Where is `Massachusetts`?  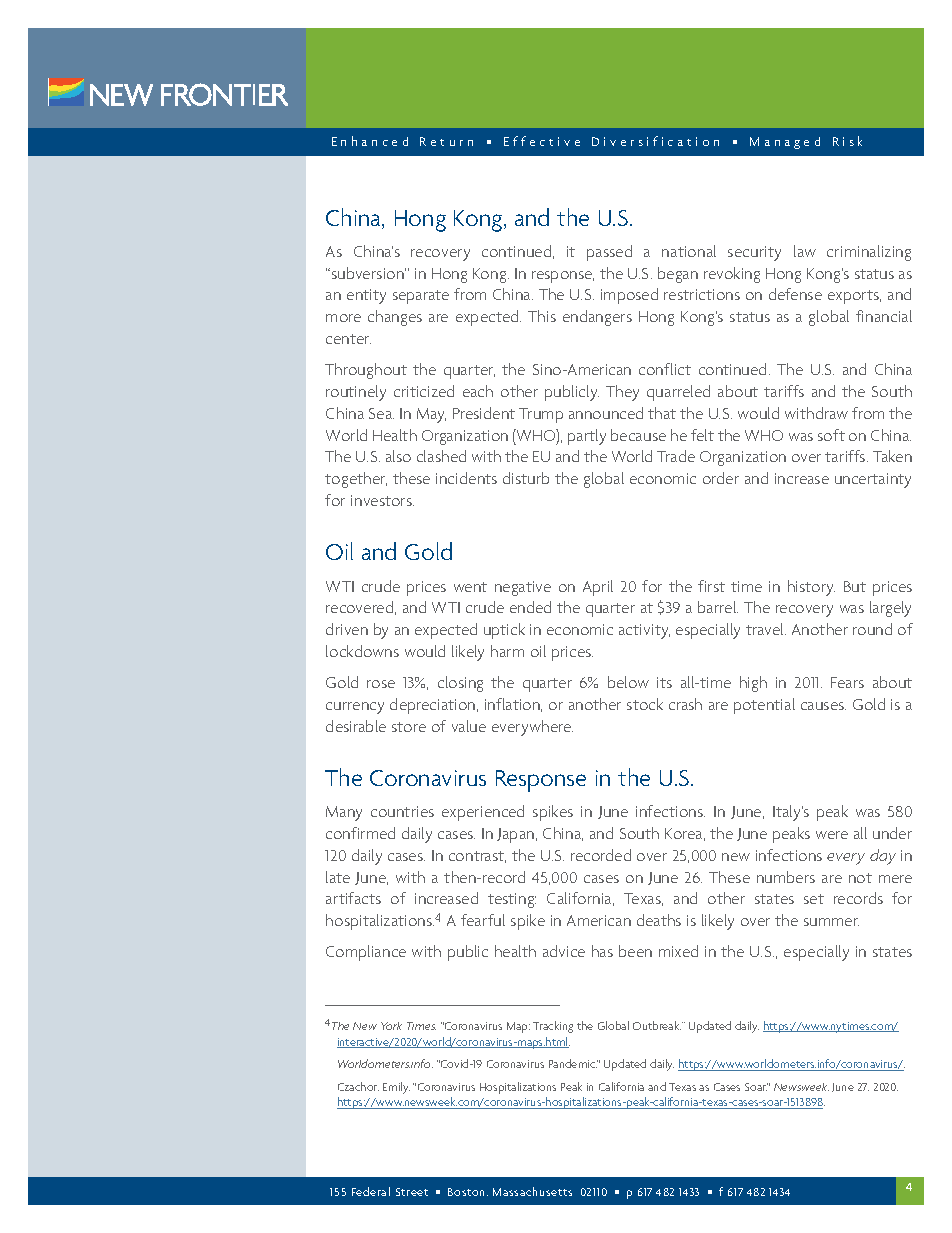 Massachusetts is located at coordinates (532, 1191).
